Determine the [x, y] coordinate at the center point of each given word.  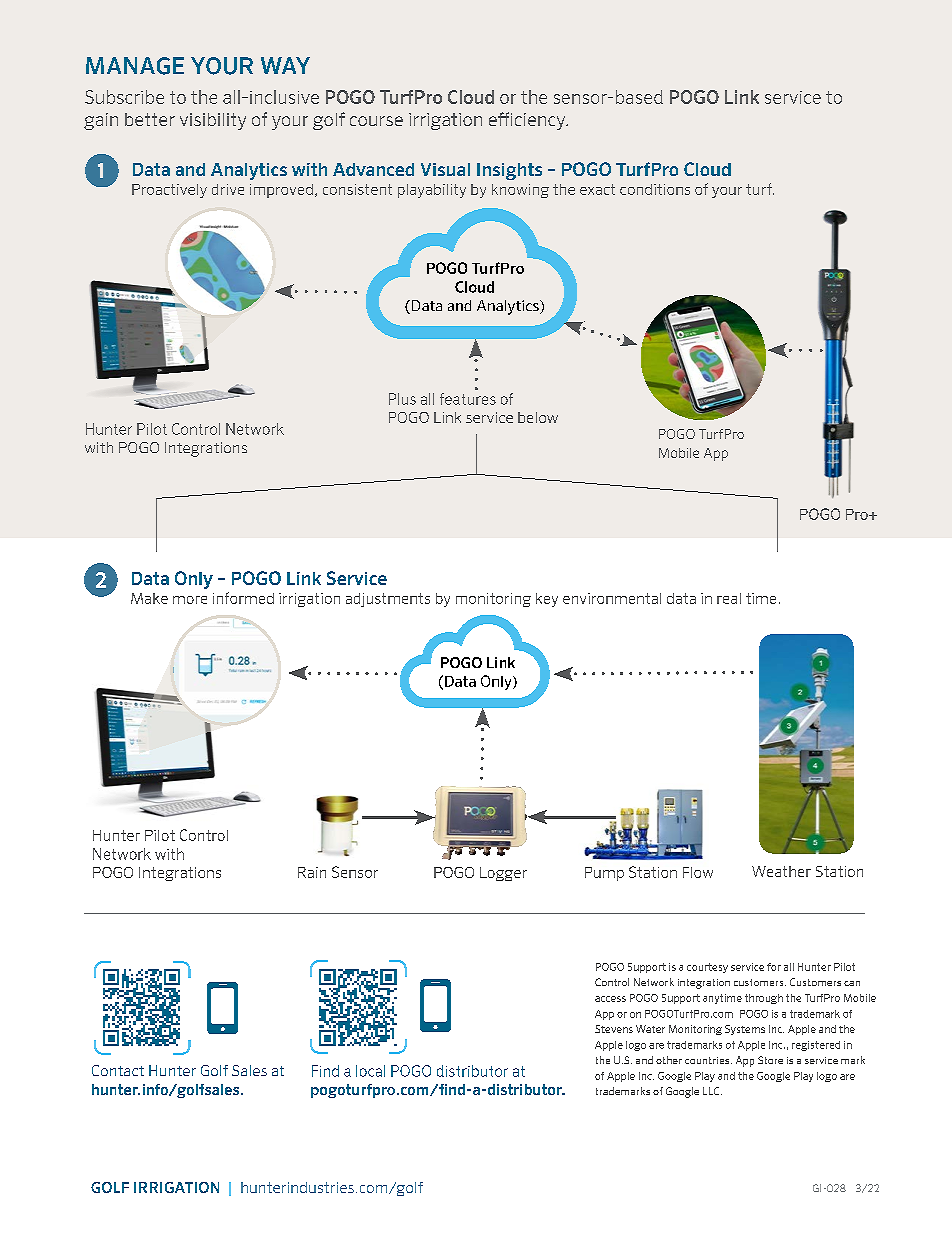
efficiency [528, 121]
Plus [402, 399]
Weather [781, 871]
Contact [118, 1070]
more [190, 600]
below [538, 417]
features [468, 399]
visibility [213, 121]
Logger [503, 874]
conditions [655, 189]
